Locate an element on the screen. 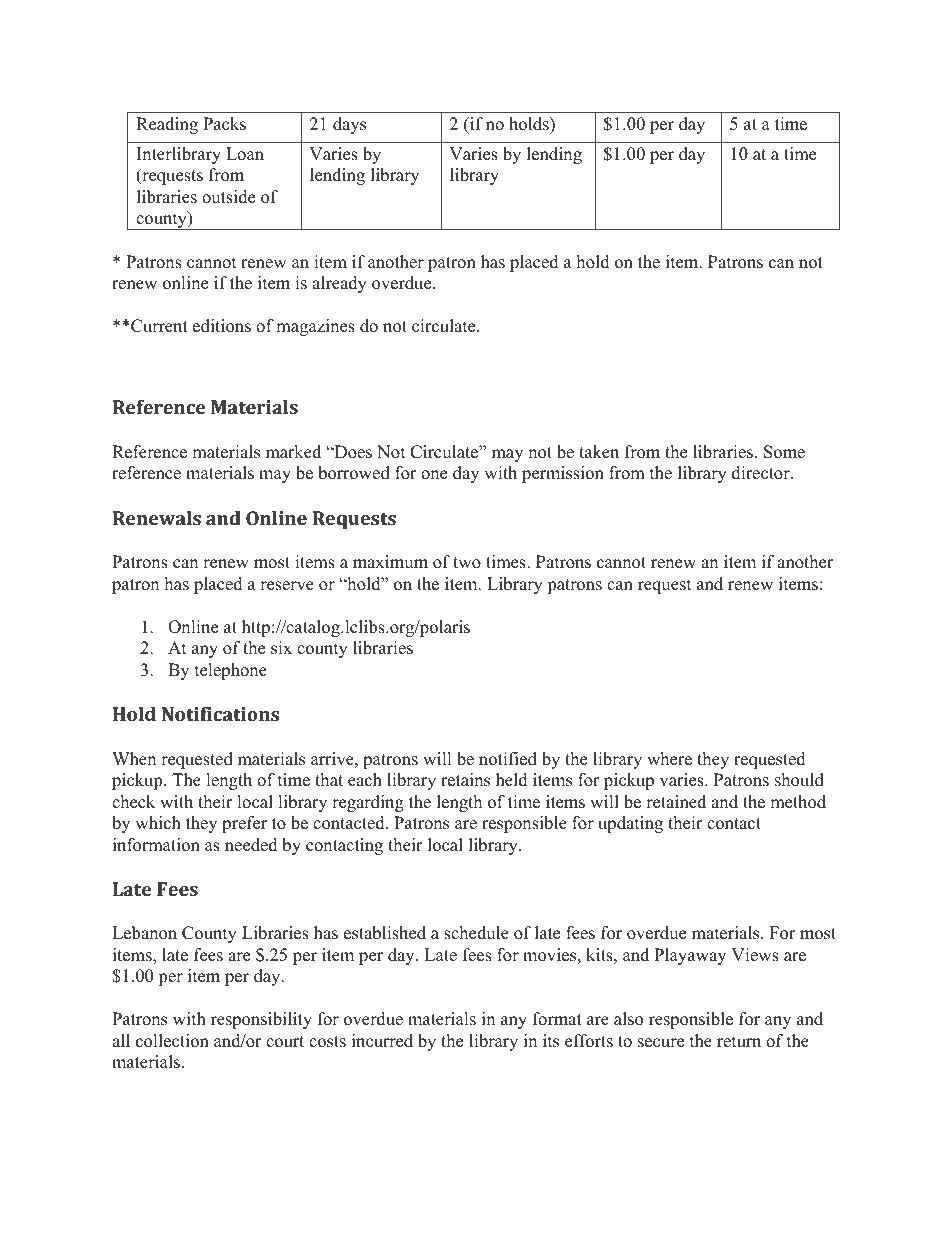  days is located at coordinates (349, 125).
